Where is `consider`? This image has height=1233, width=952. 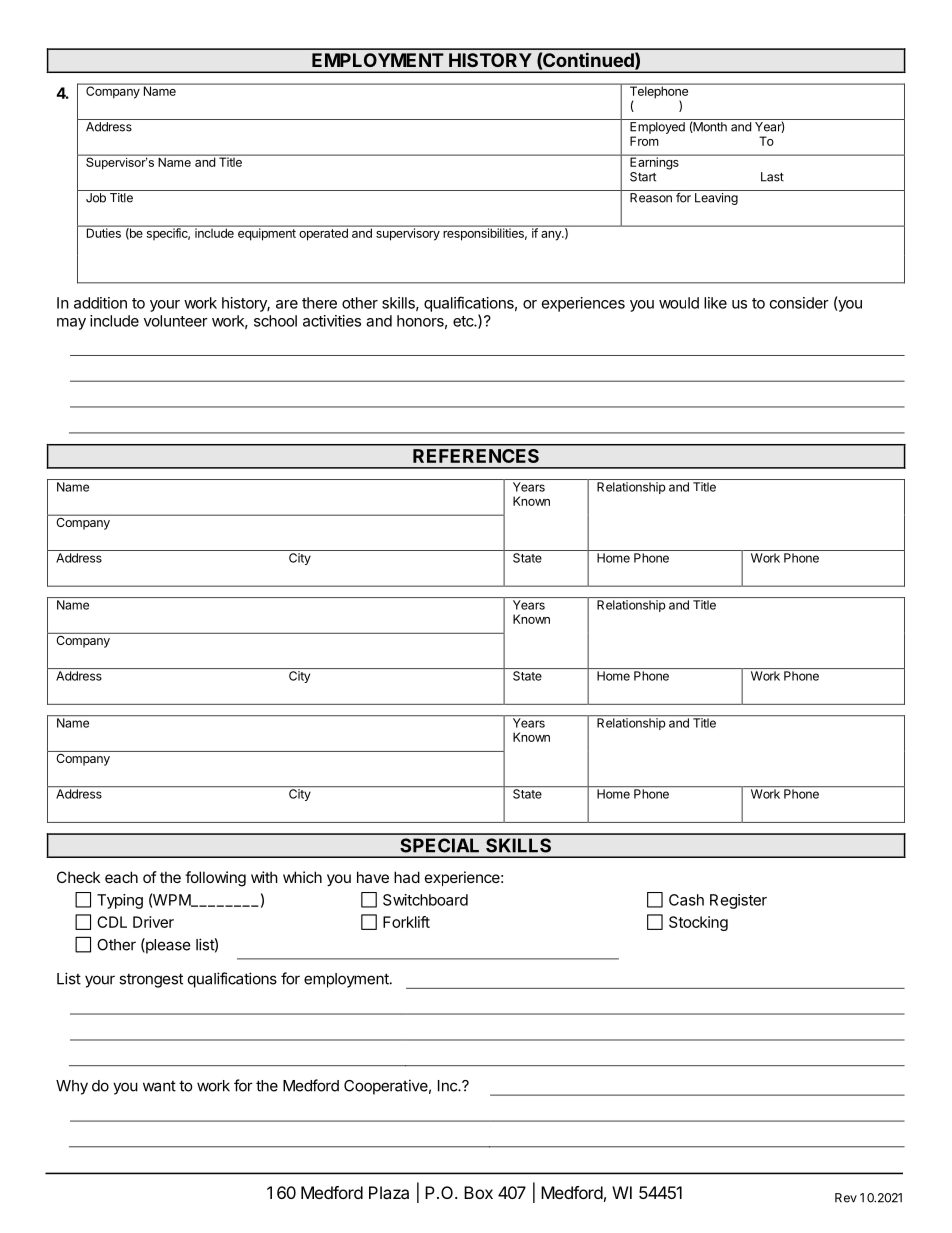 consider is located at coordinates (799, 303).
